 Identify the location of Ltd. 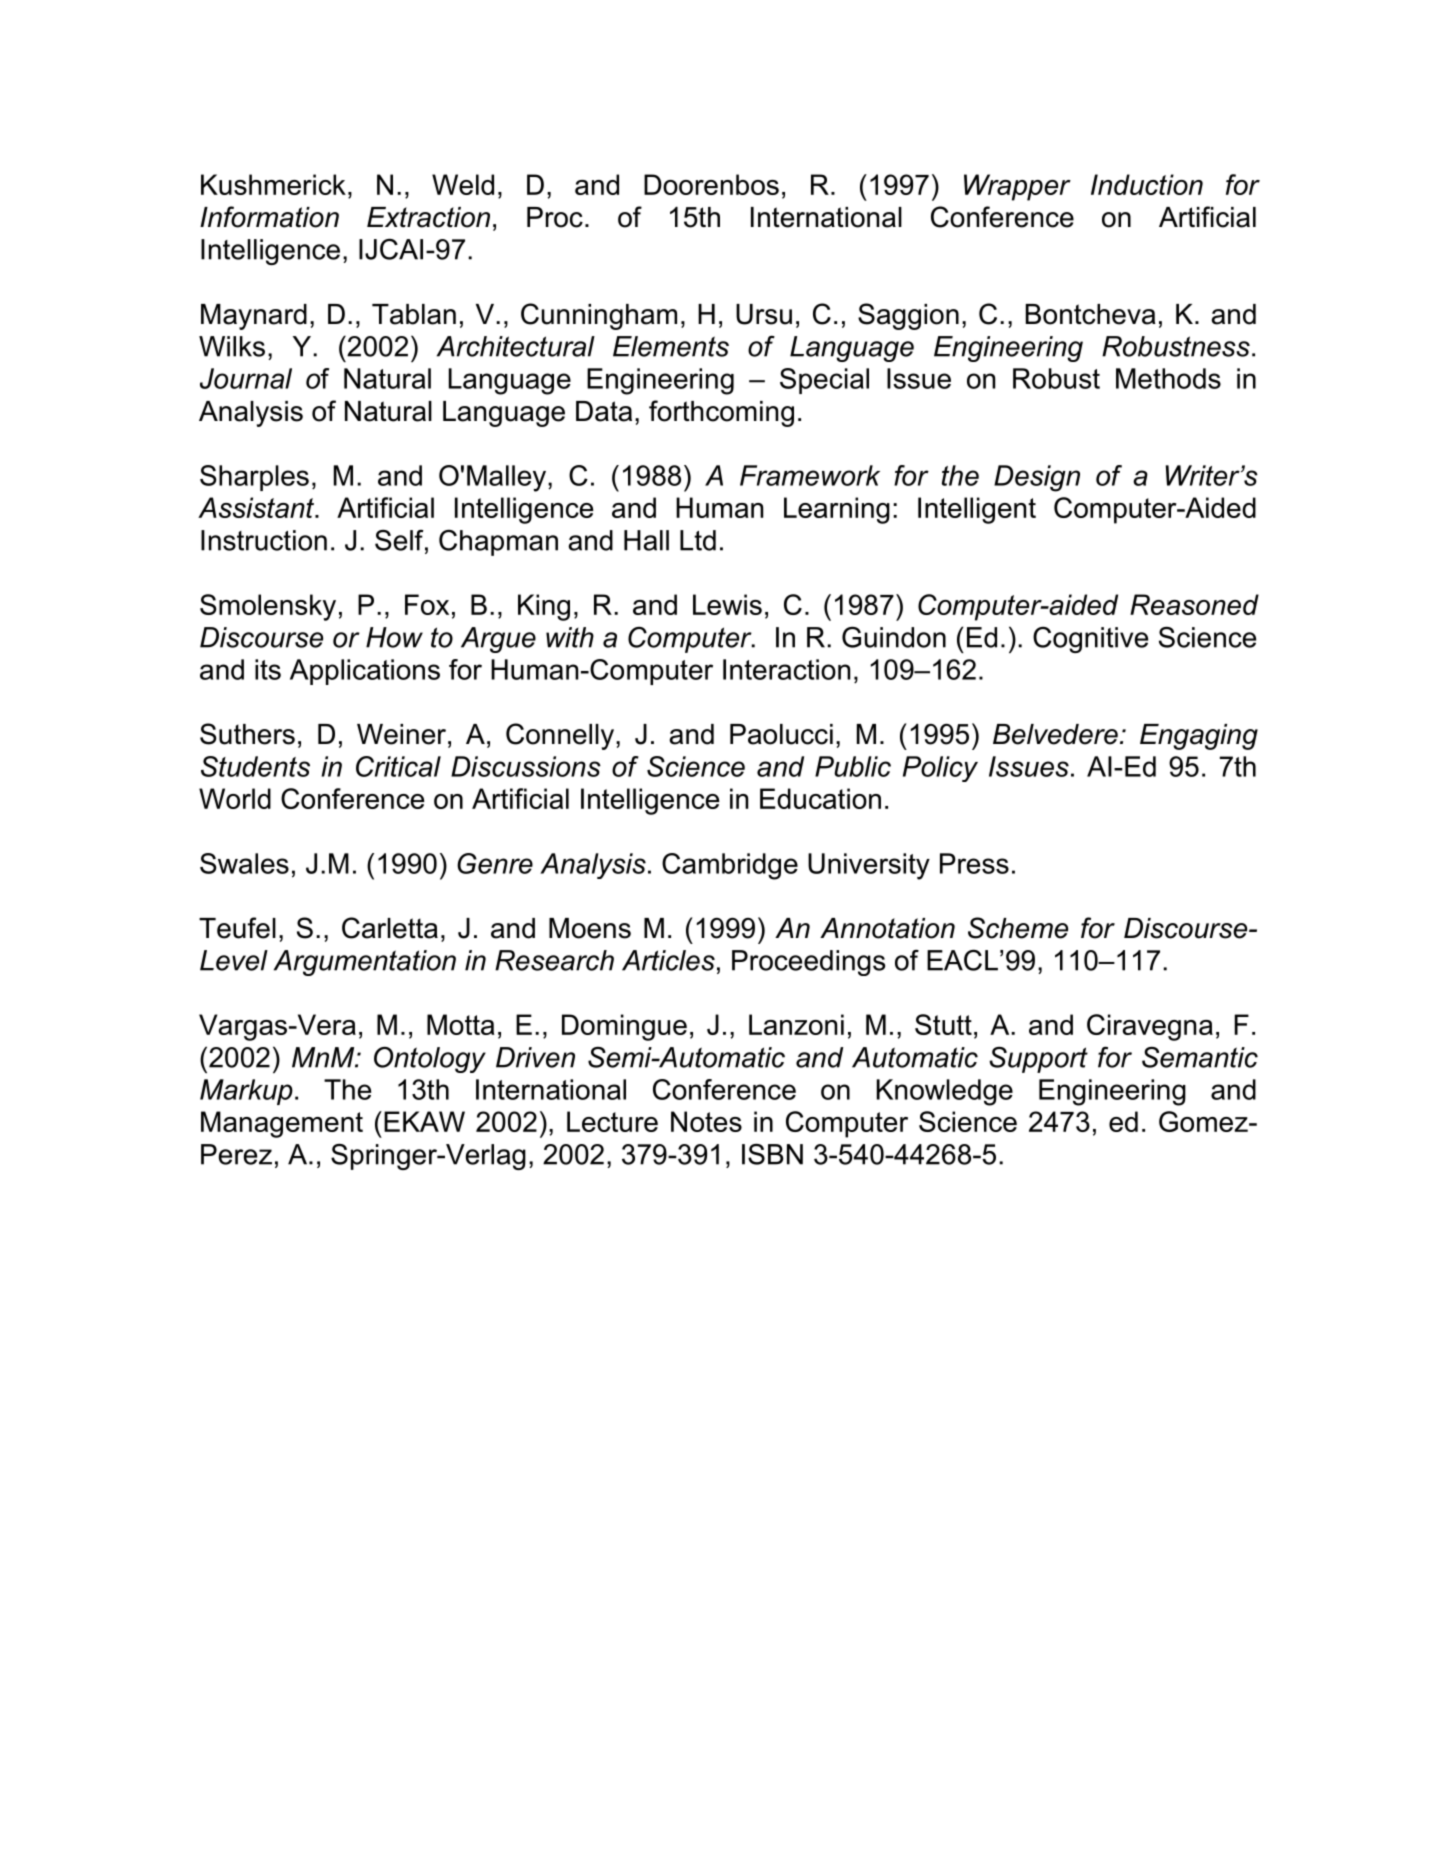
(698, 540).
